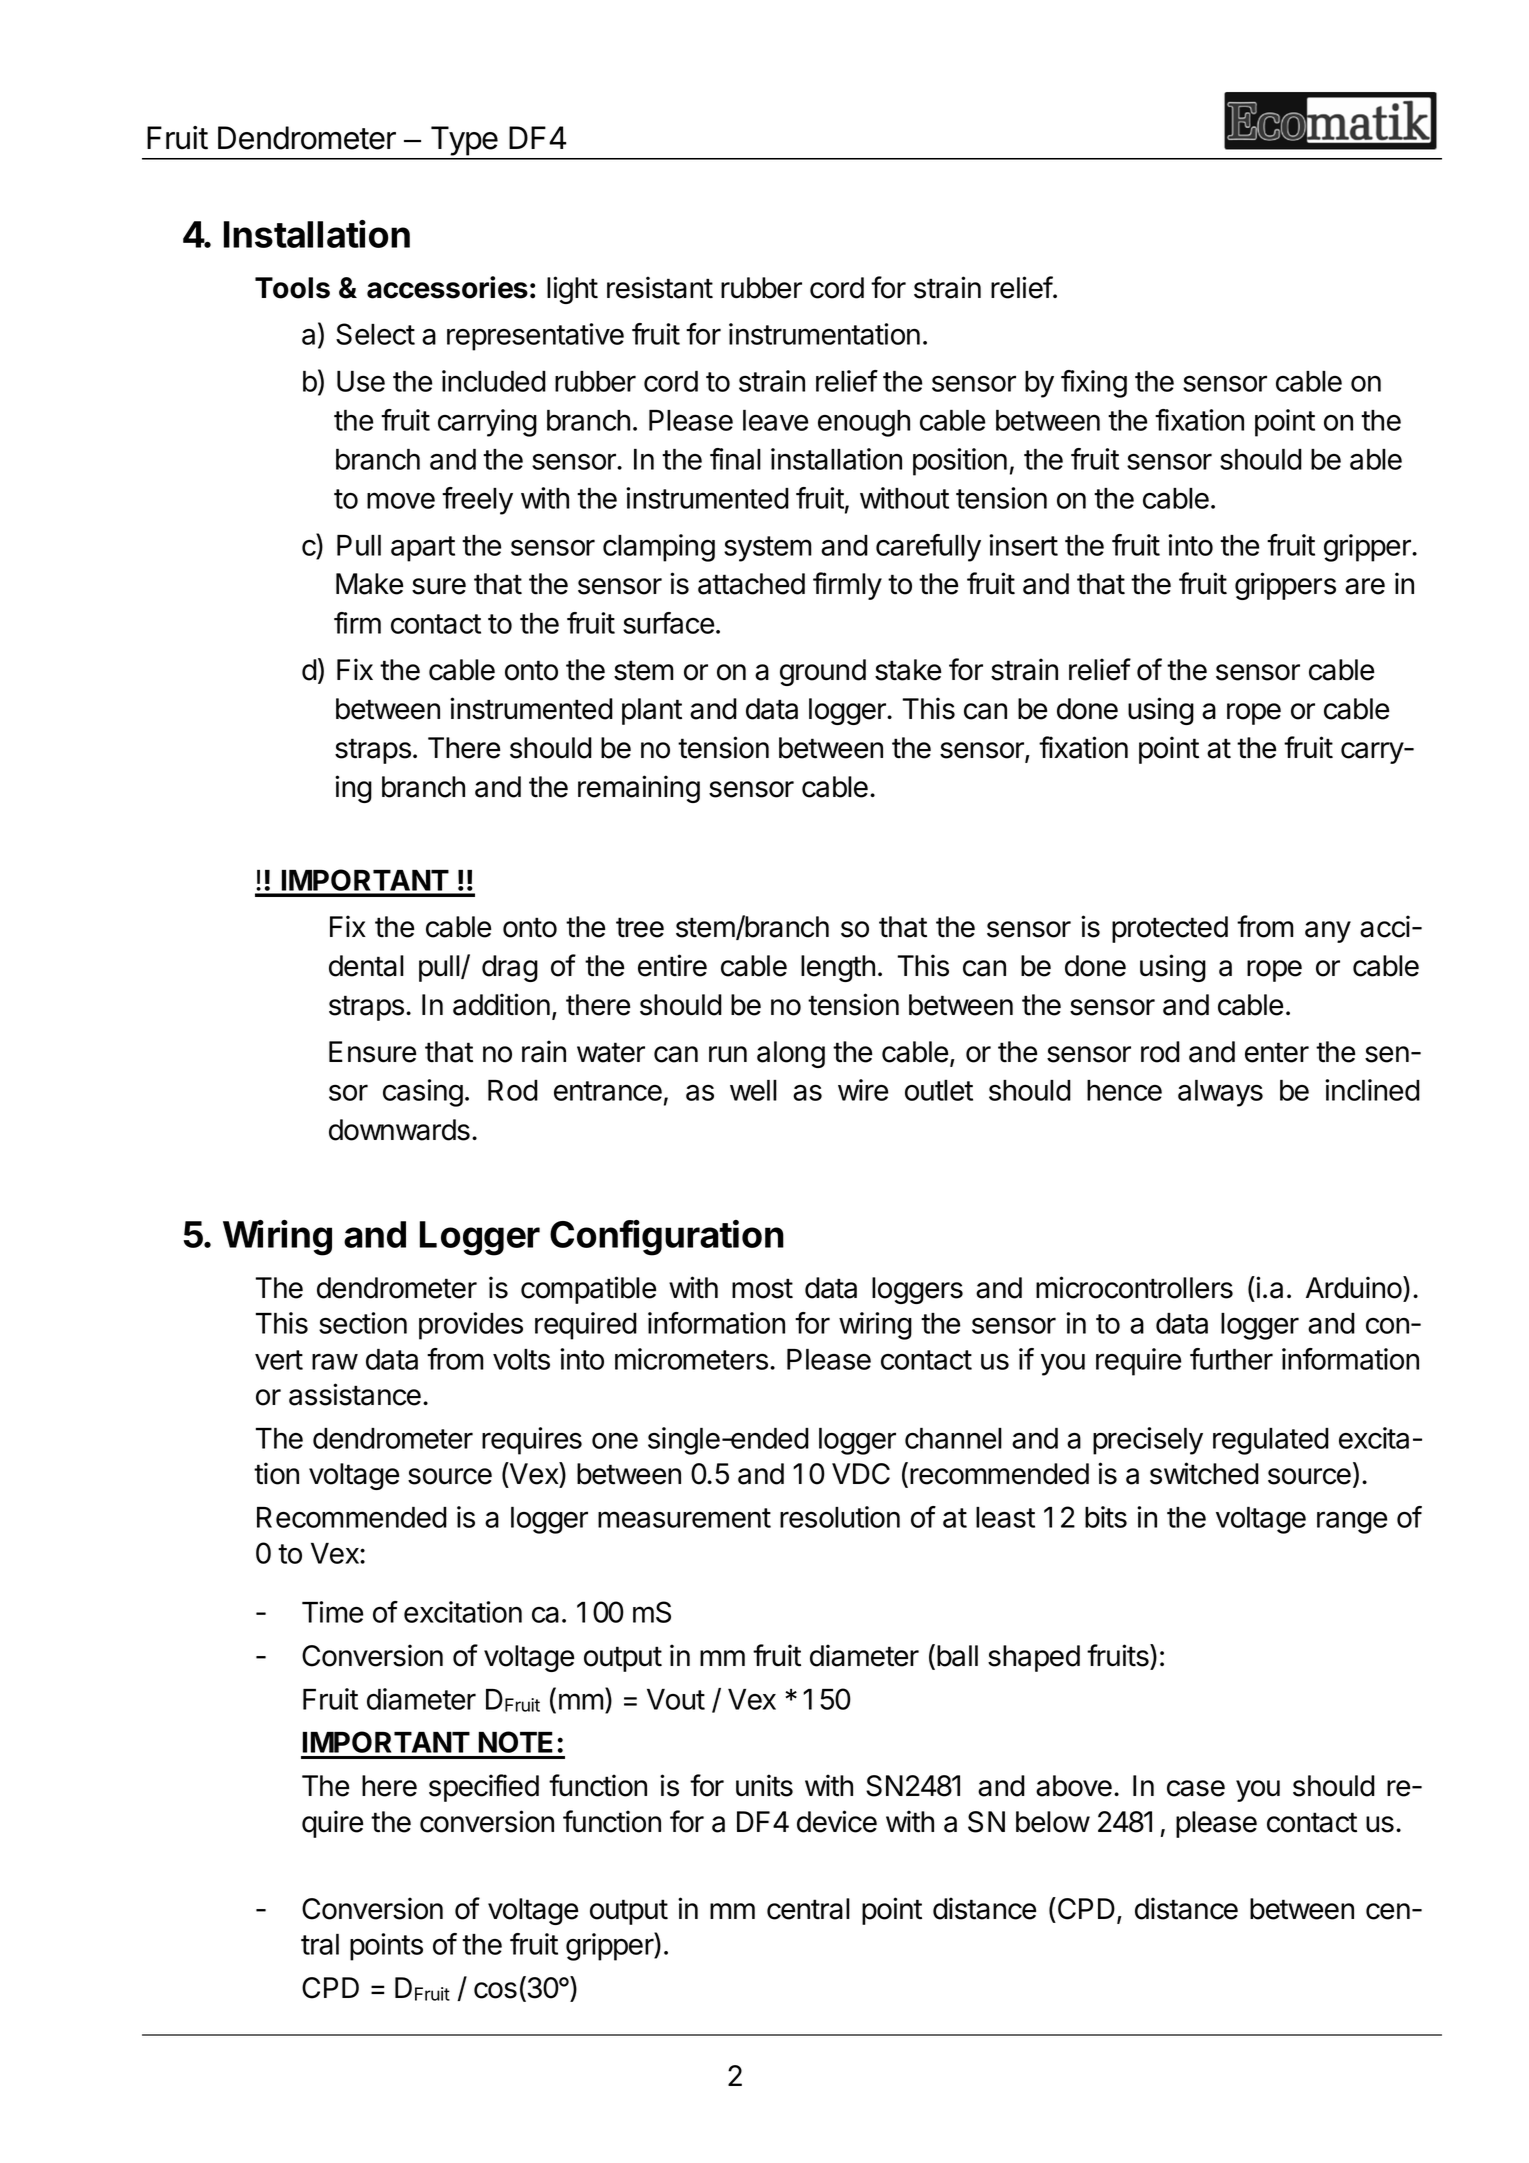 The image size is (1529, 2163). What do you see at coordinates (1277, 1052) in the screenshot?
I see `enter` at bounding box center [1277, 1052].
